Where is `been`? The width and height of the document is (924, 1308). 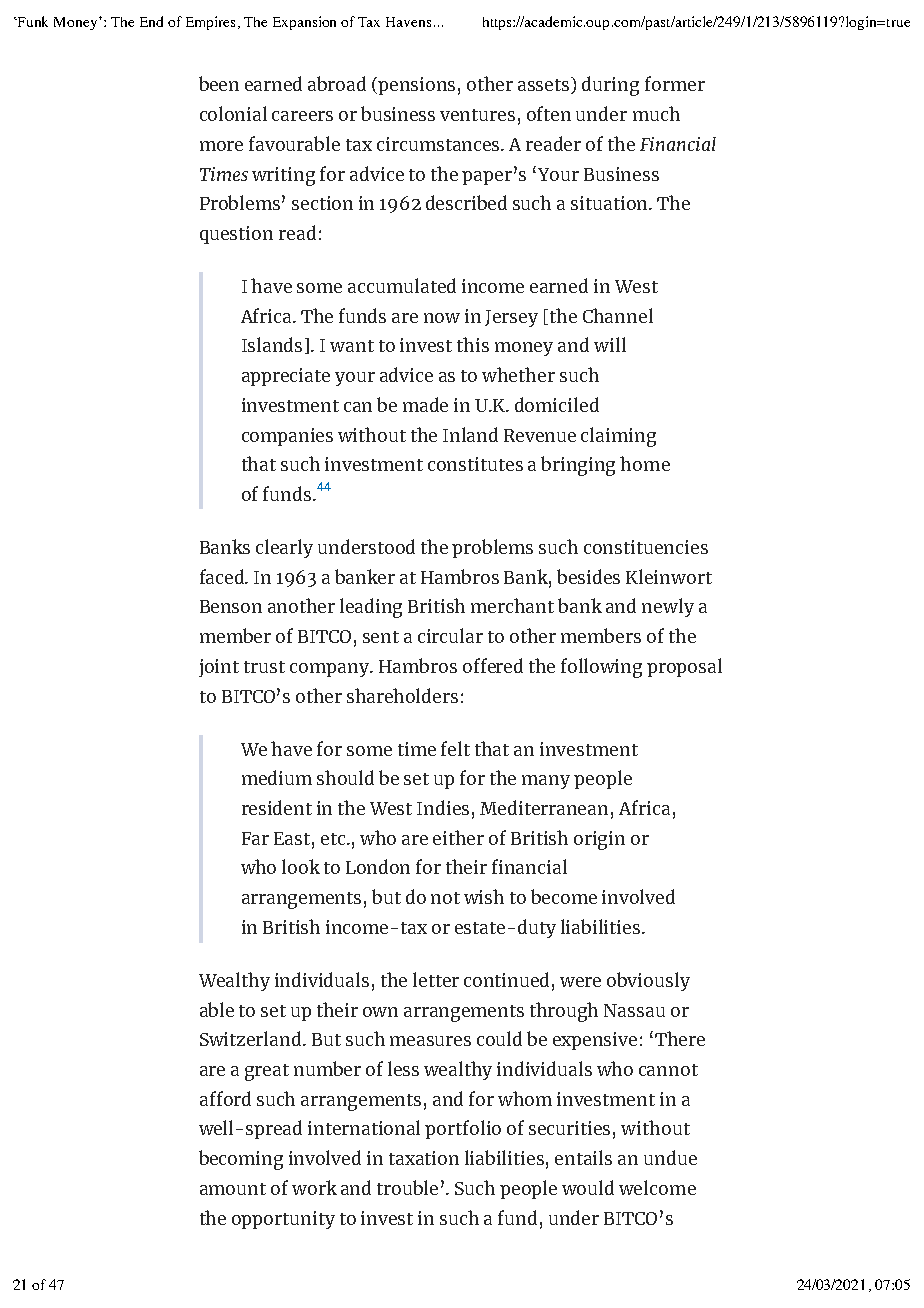 been is located at coordinates (219, 83).
